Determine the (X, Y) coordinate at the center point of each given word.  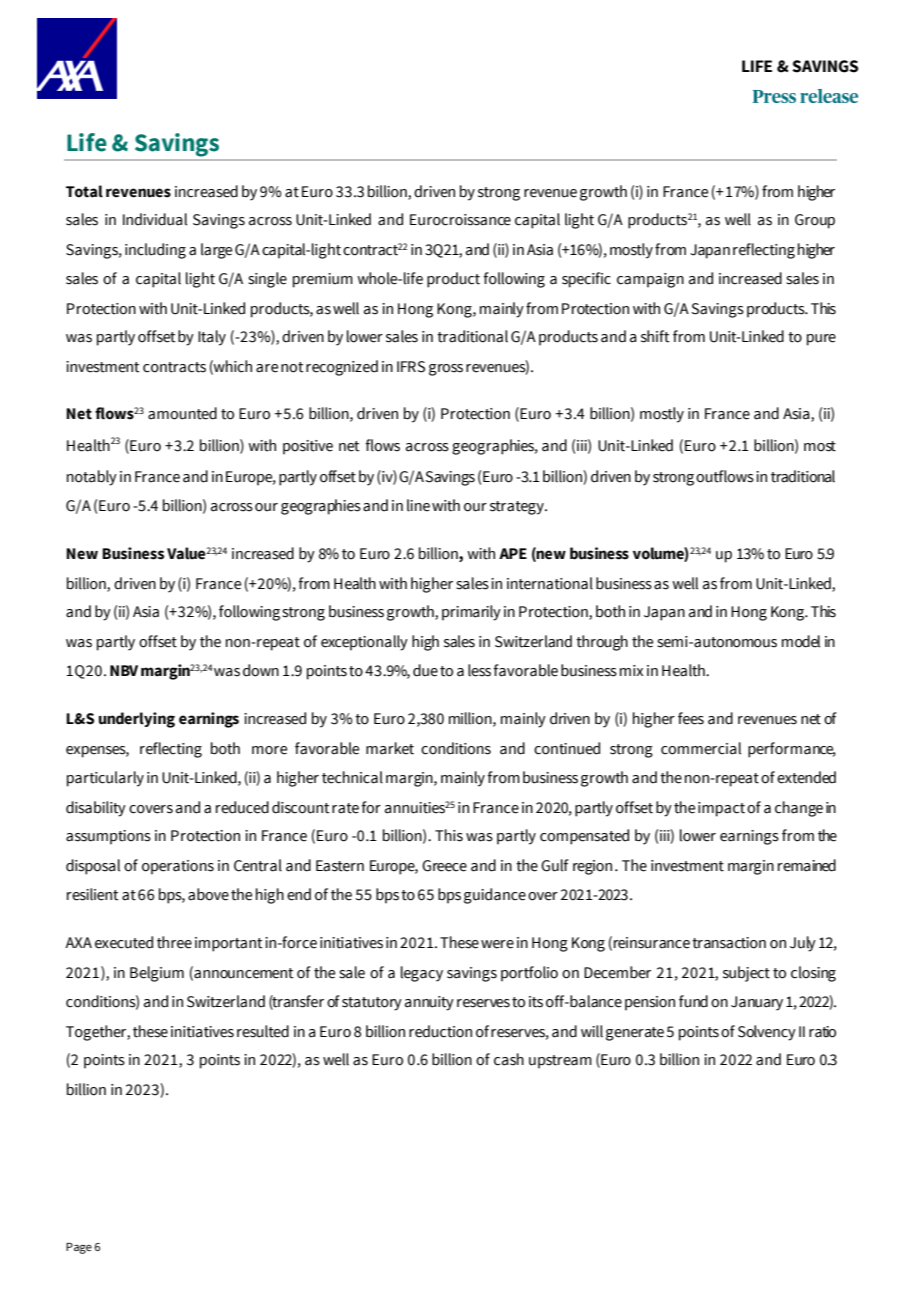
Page (79, 1248)
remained (807, 865)
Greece (444, 866)
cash (509, 1059)
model (801, 641)
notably (92, 478)
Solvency (767, 1033)
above (208, 894)
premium (323, 280)
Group (815, 221)
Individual (155, 219)
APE (513, 553)
